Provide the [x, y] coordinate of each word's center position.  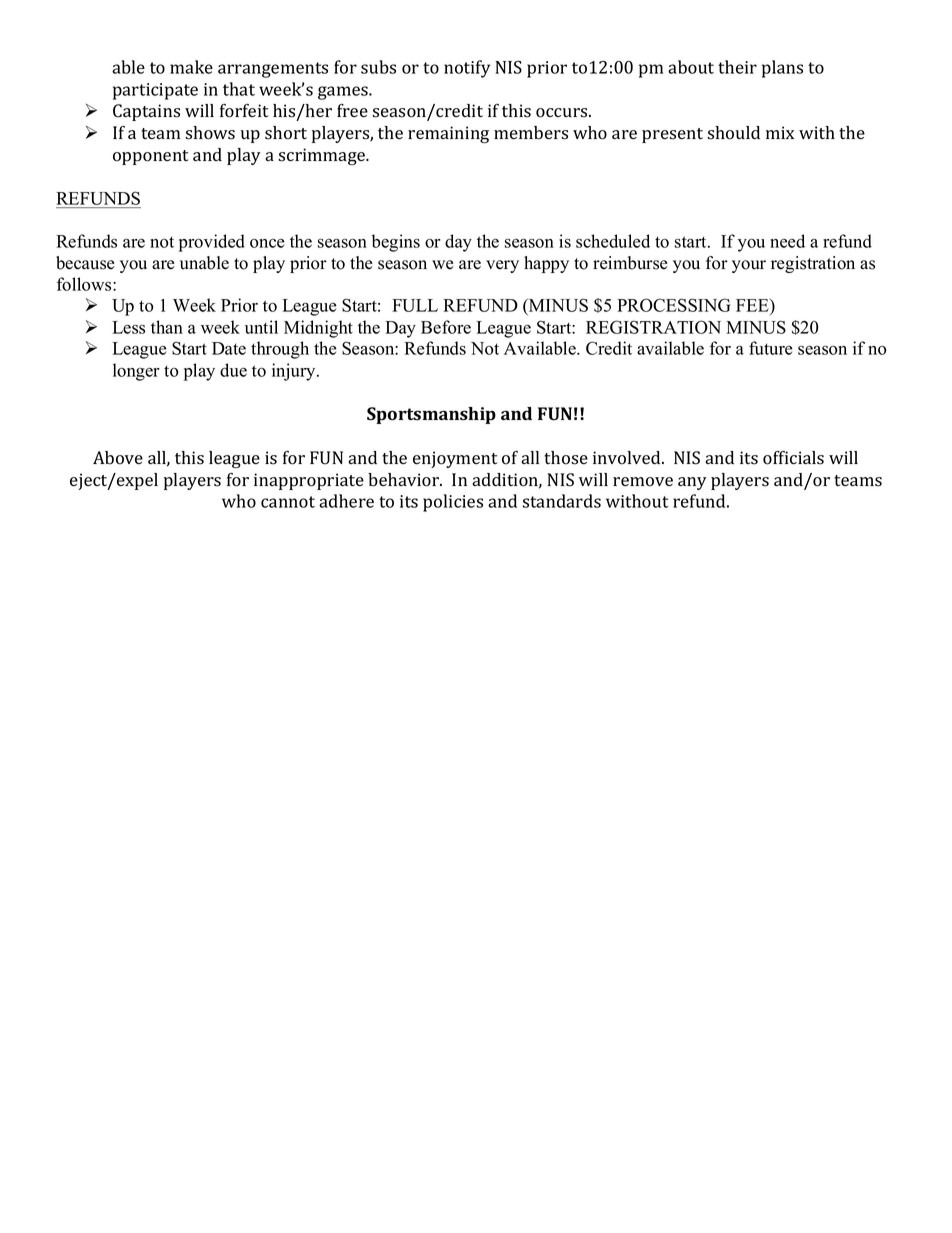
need [787, 241]
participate [155, 91]
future [771, 348]
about [691, 67]
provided [212, 243]
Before [446, 327]
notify [467, 69]
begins [396, 243]
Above [118, 458]
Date [229, 348]
